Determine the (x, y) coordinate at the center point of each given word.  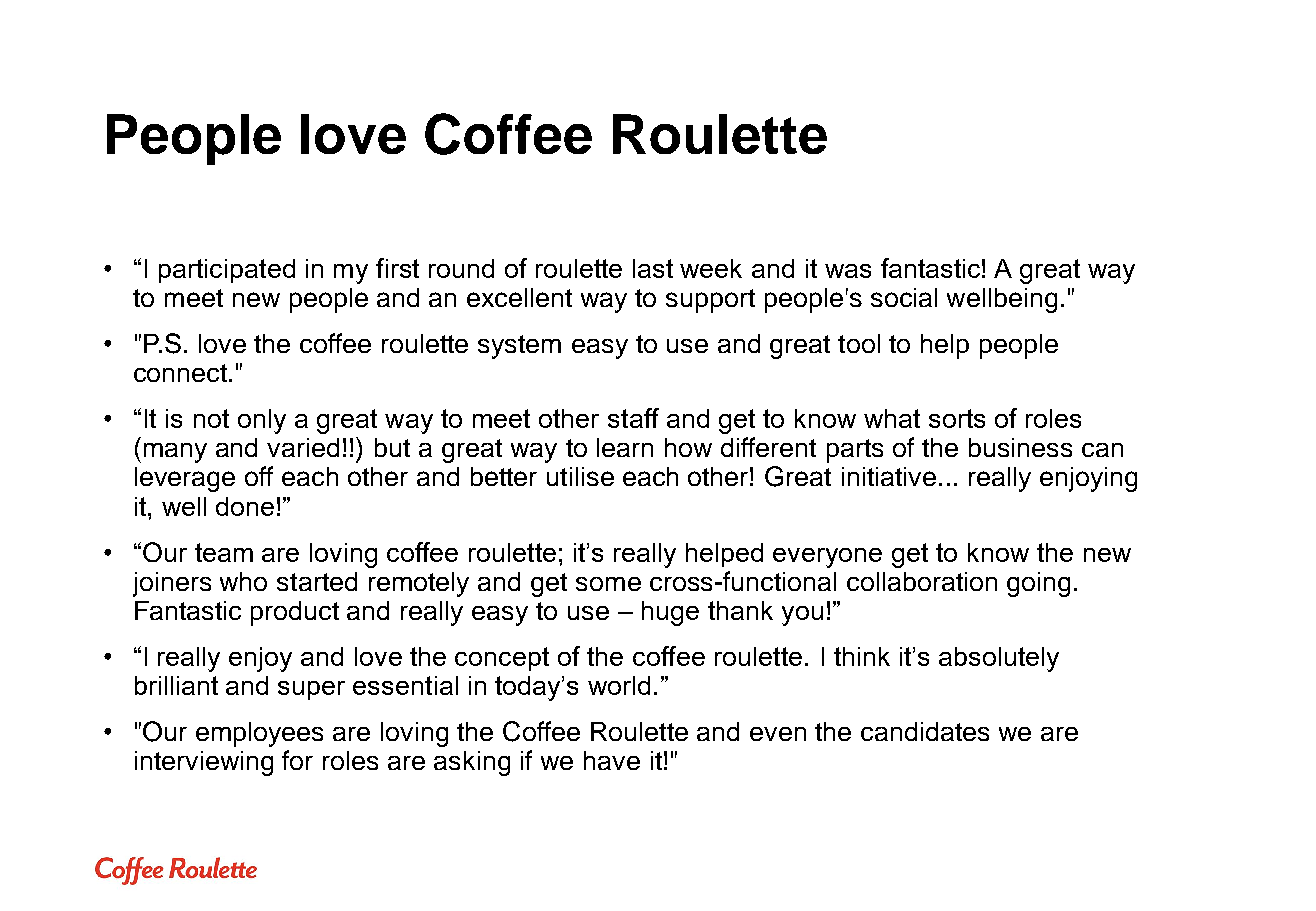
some (608, 584)
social (904, 297)
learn (625, 447)
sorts (957, 418)
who (243, 581)
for (297, 760)
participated (227, 271)
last (653, 268)
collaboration (922, 581)
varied (303, 447)
